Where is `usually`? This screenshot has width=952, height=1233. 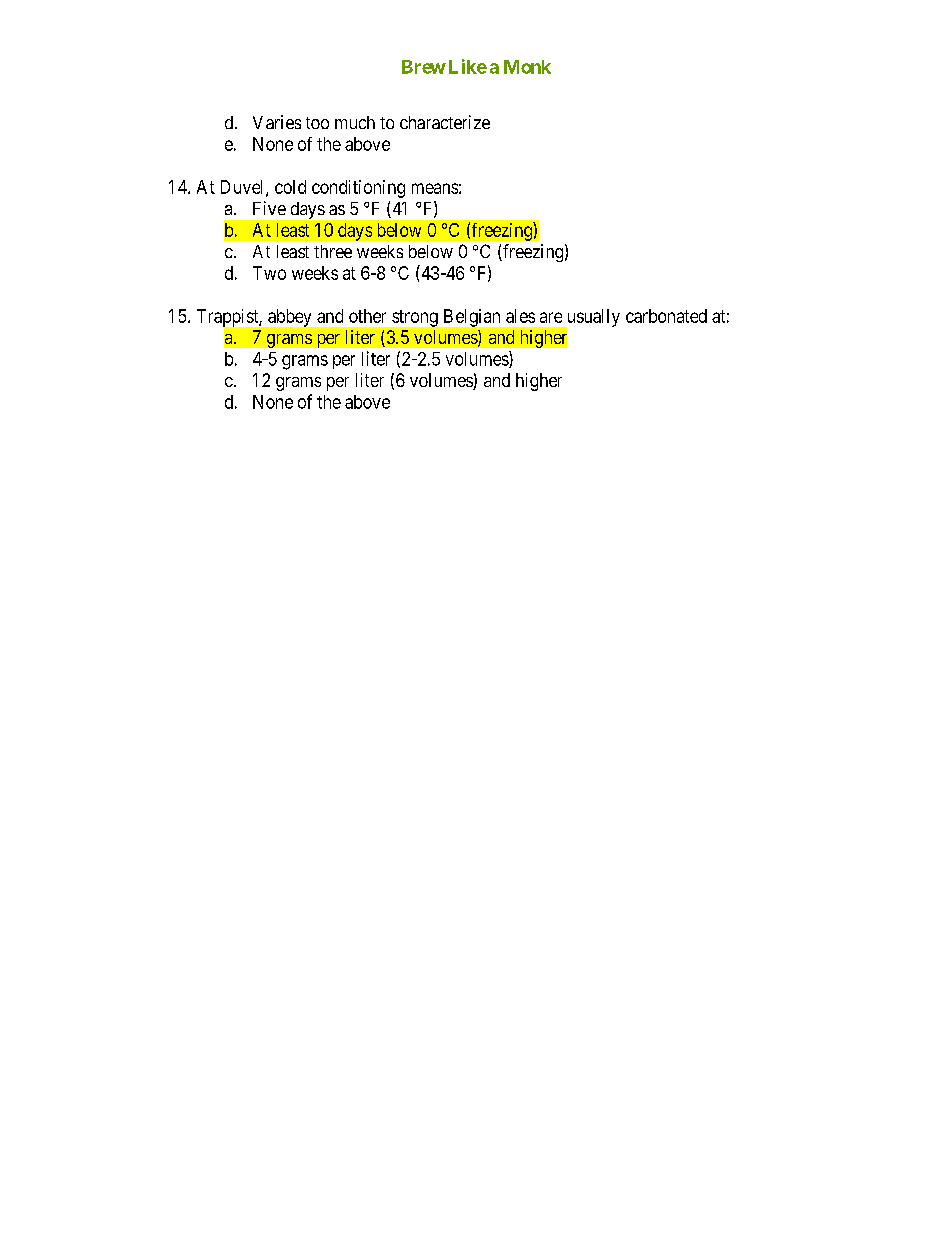 usually is located at coordinates (592, 319).
